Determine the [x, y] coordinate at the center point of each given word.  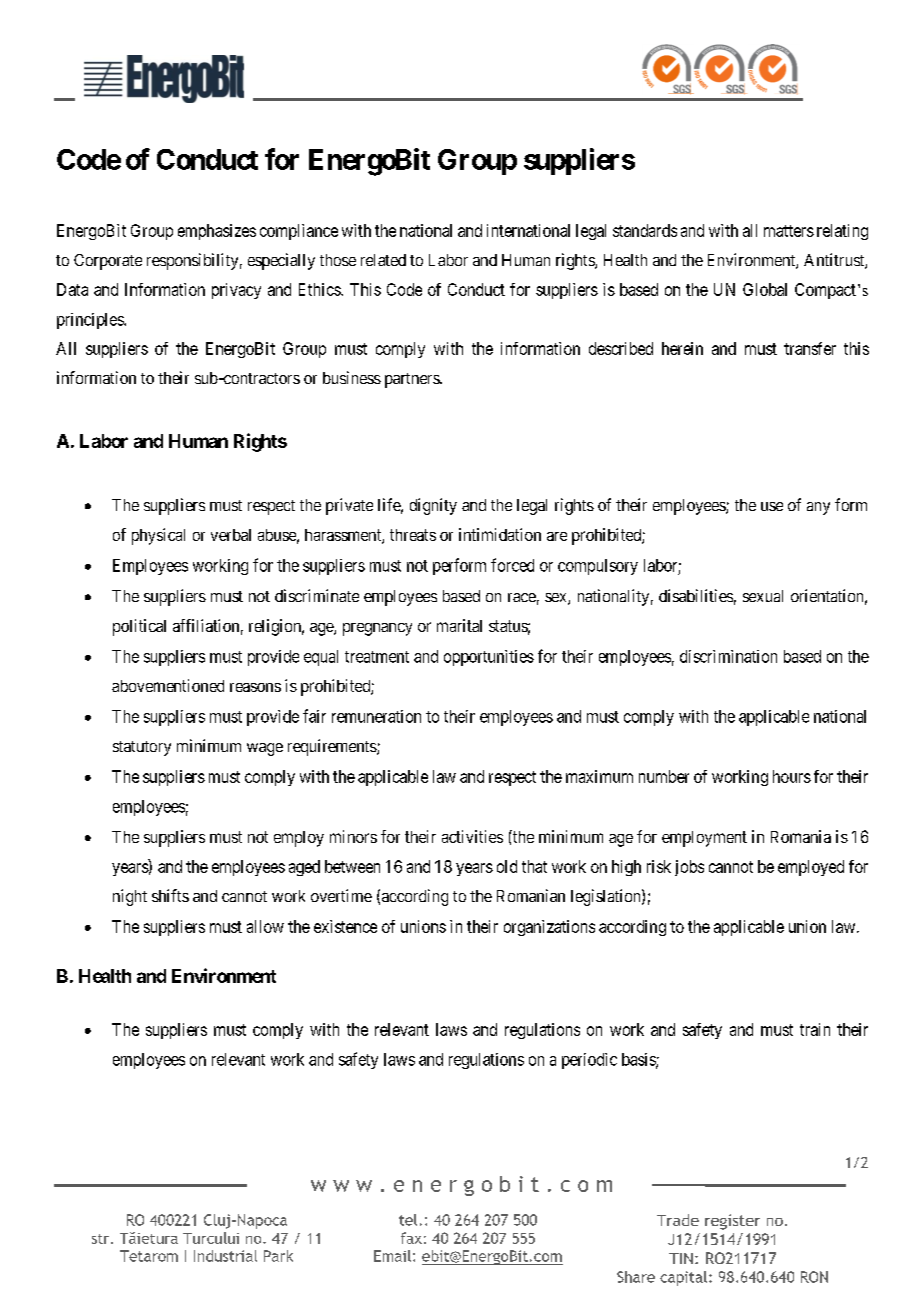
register [732, 1222]
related [383, 260]
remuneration [376, 716]
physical [158, 536]
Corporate [108, 262]
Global [765, 289]
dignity [433, 506]
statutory [142, 748]
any [818, 508]
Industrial [225, 1256]
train [815, 1029]
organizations [549, 928]
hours [792, 776]
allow [265, 926]
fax [411, 1238]
